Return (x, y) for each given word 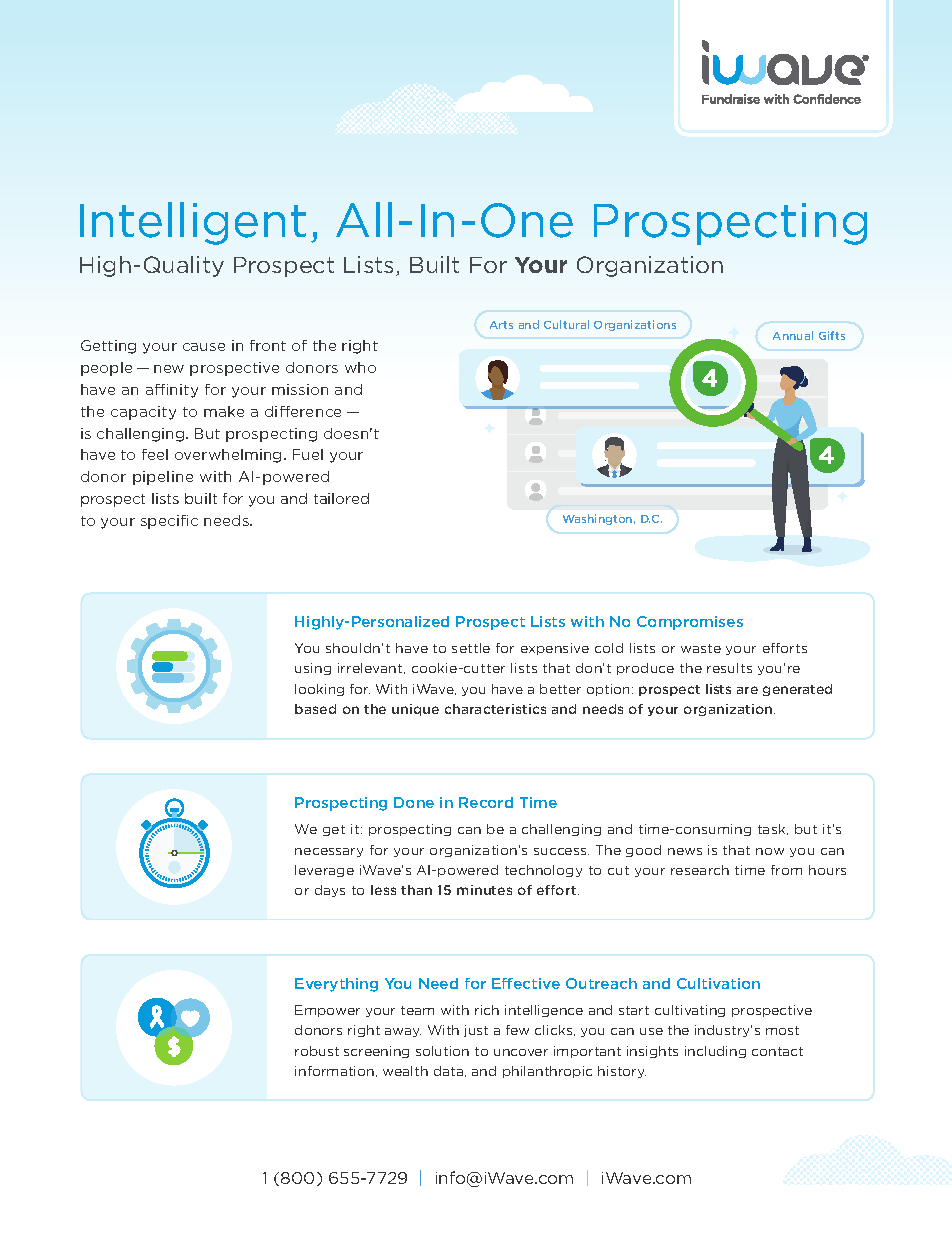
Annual (793, 335)
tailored (341, 498)
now (770, 851)
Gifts (832, 335)
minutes (484, 890)
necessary (329, 852)
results (729, 668)
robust (317, 1051)
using (313, 669)
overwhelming (228, 456)
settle (471, 648)
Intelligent (193, 223)
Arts (501, 325)
